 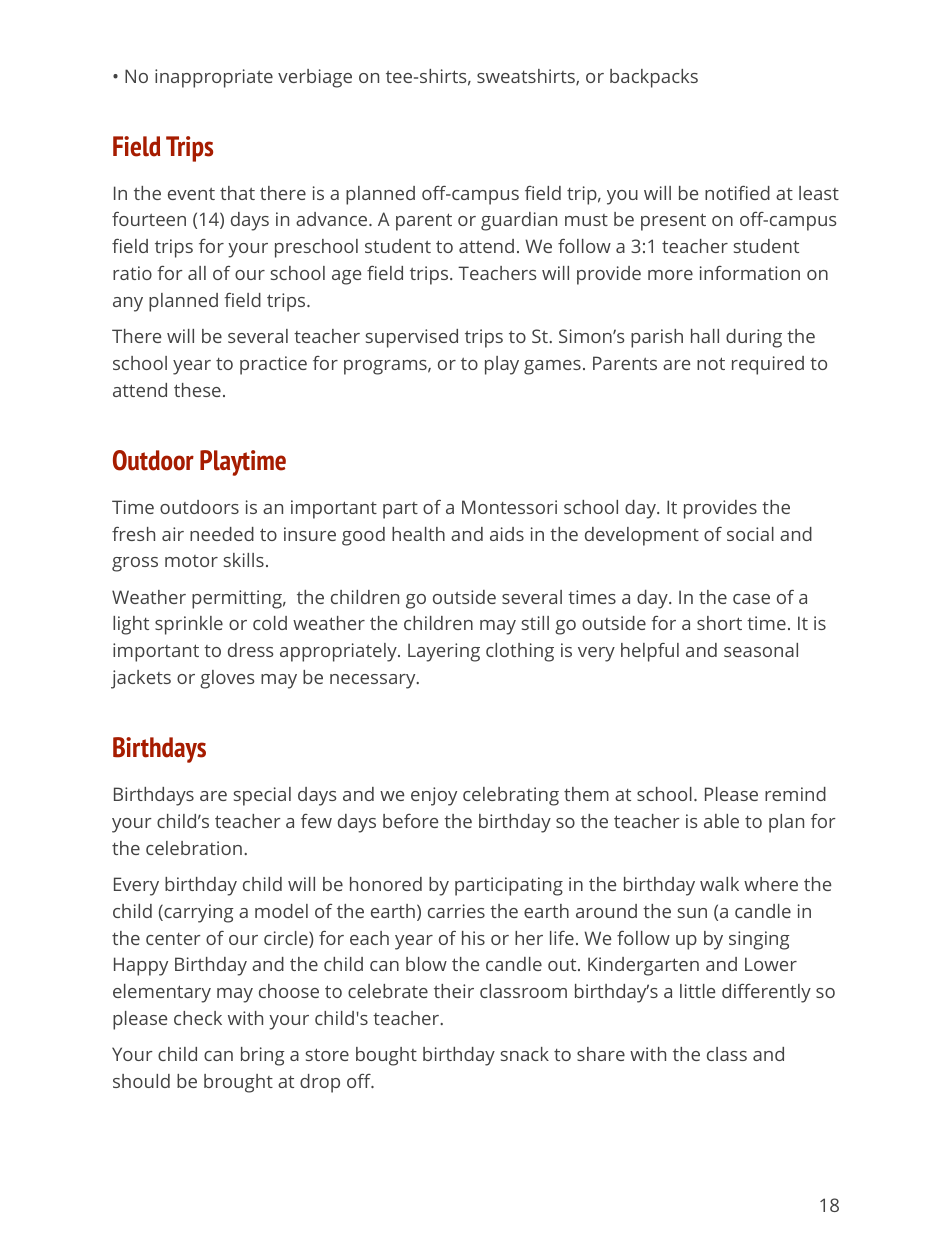 I want to click on backpacks, so click(x=654, y=78).
